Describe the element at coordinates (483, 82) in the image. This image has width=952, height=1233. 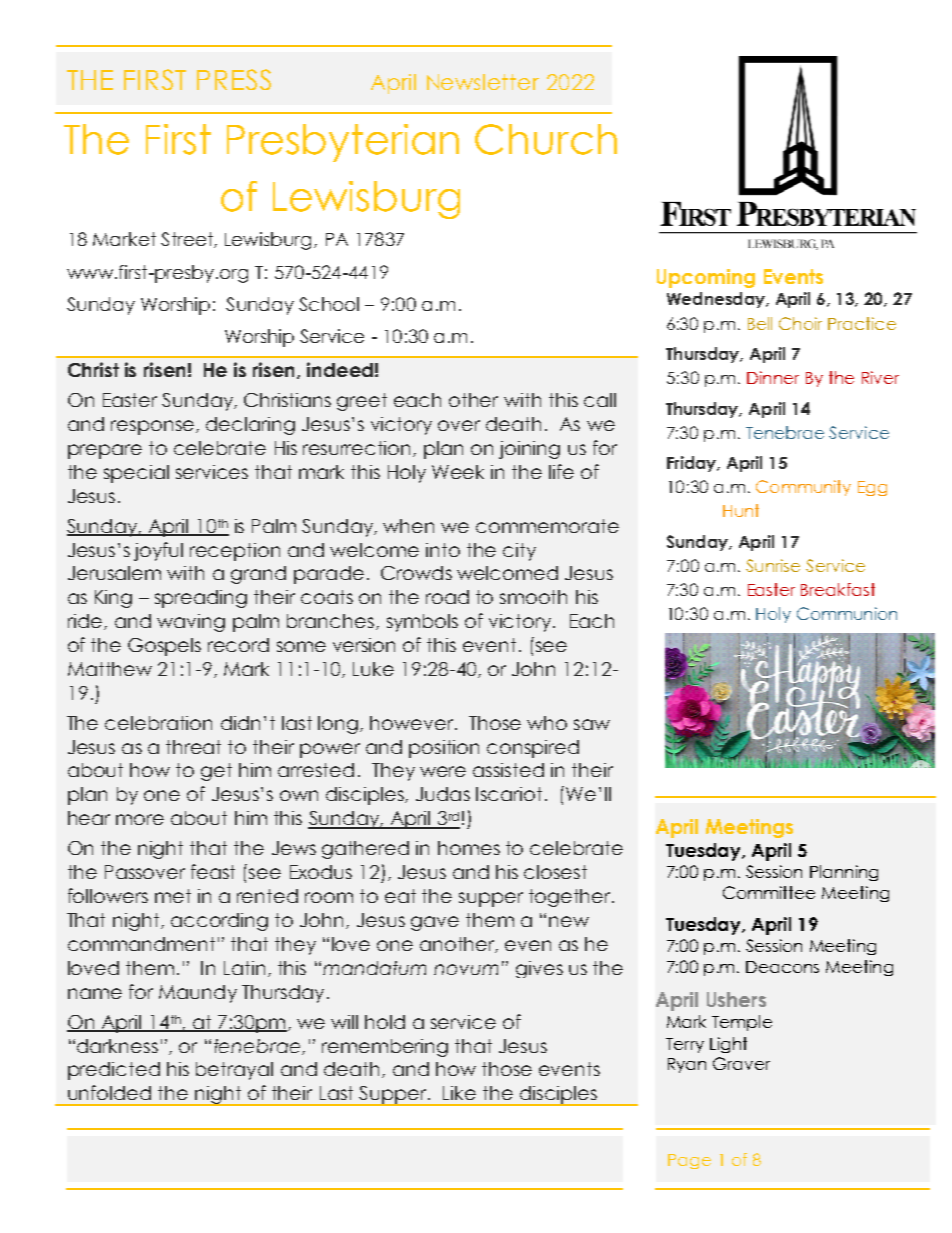
I see `Newsletter` at that location.
